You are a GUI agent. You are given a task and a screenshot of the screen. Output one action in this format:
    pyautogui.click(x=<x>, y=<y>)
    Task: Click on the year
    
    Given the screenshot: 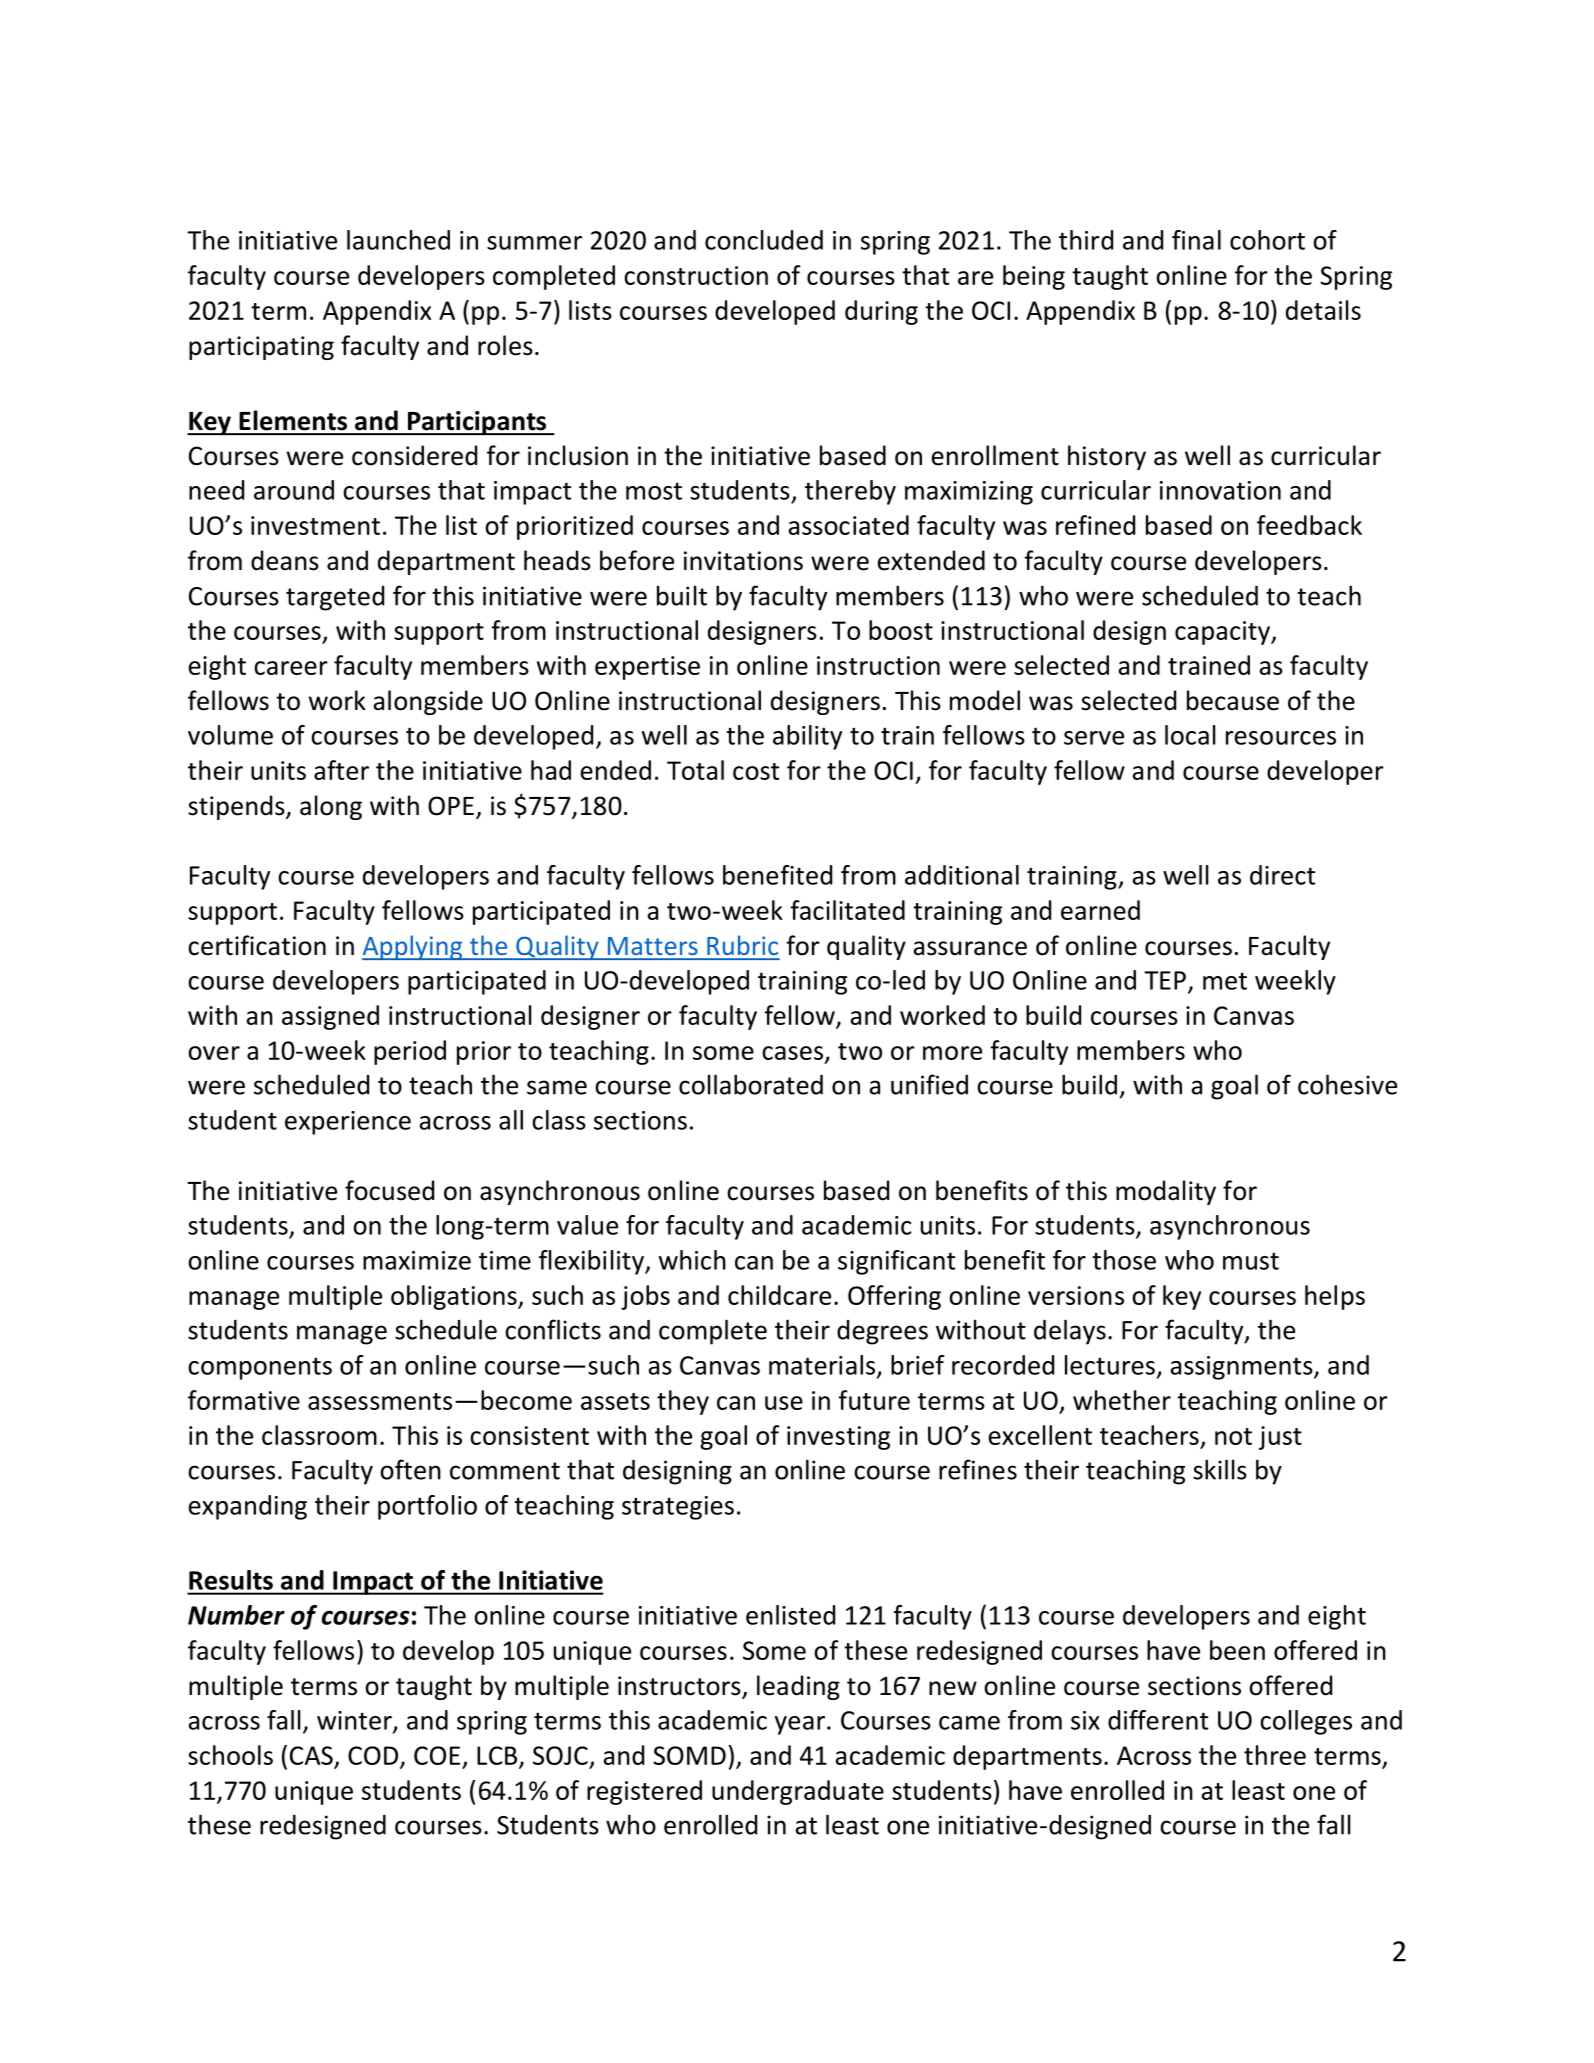 What is the action you would take?
    pyautogui.click(x=800, y=1725)
